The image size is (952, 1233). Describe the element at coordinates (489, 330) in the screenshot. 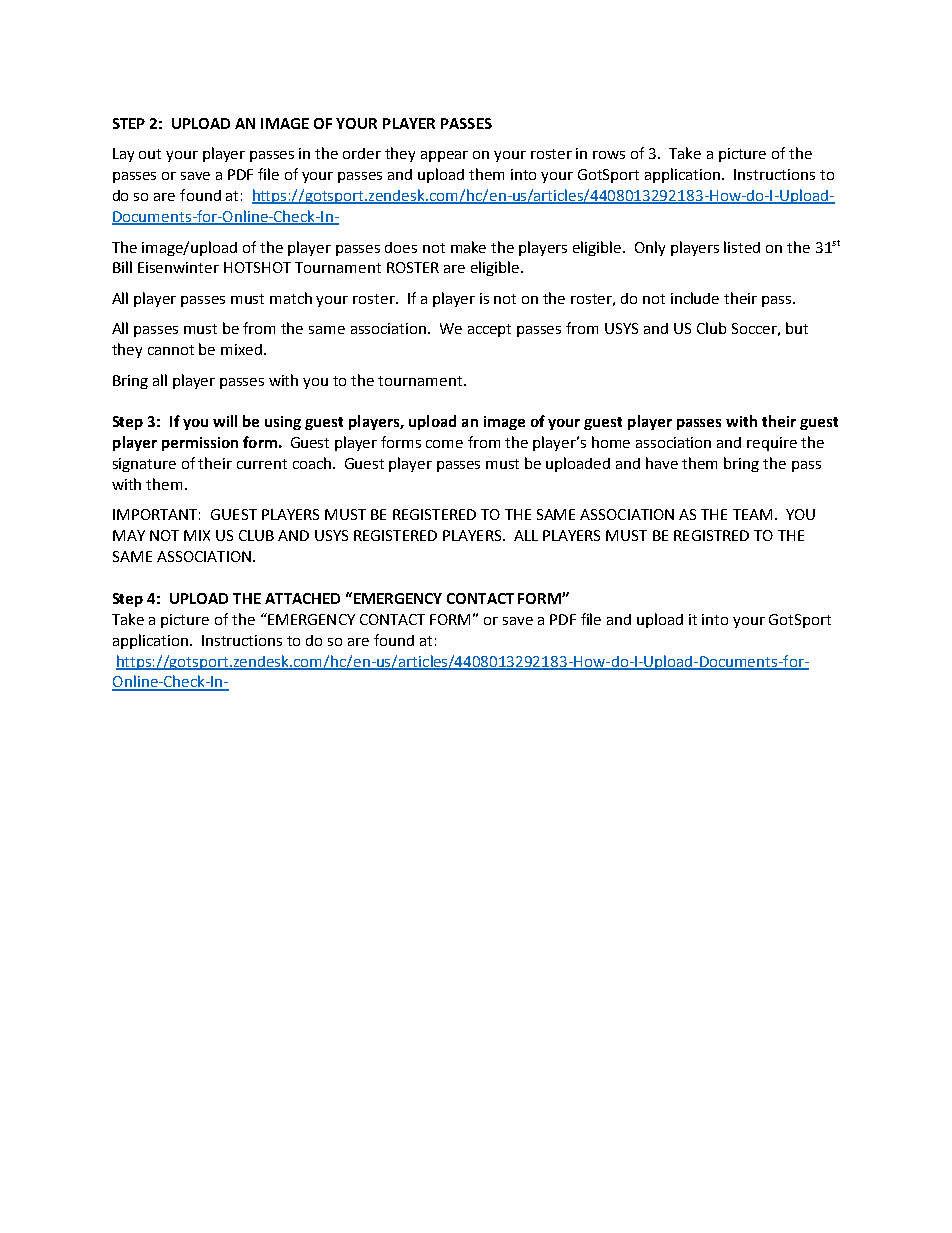

I see `accept` at that location.
